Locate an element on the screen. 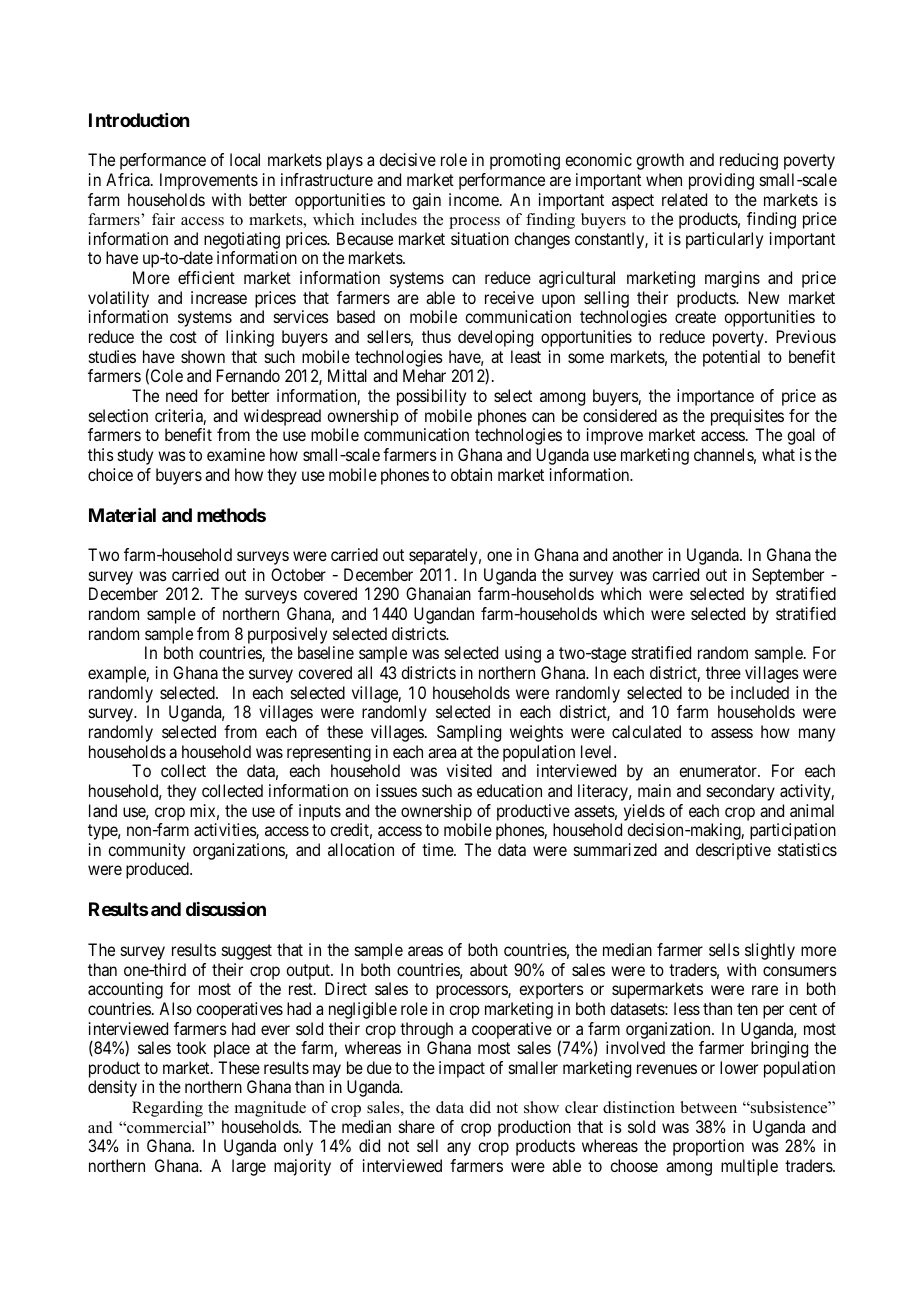  Regarding is located at coordinates (167, 1109).
